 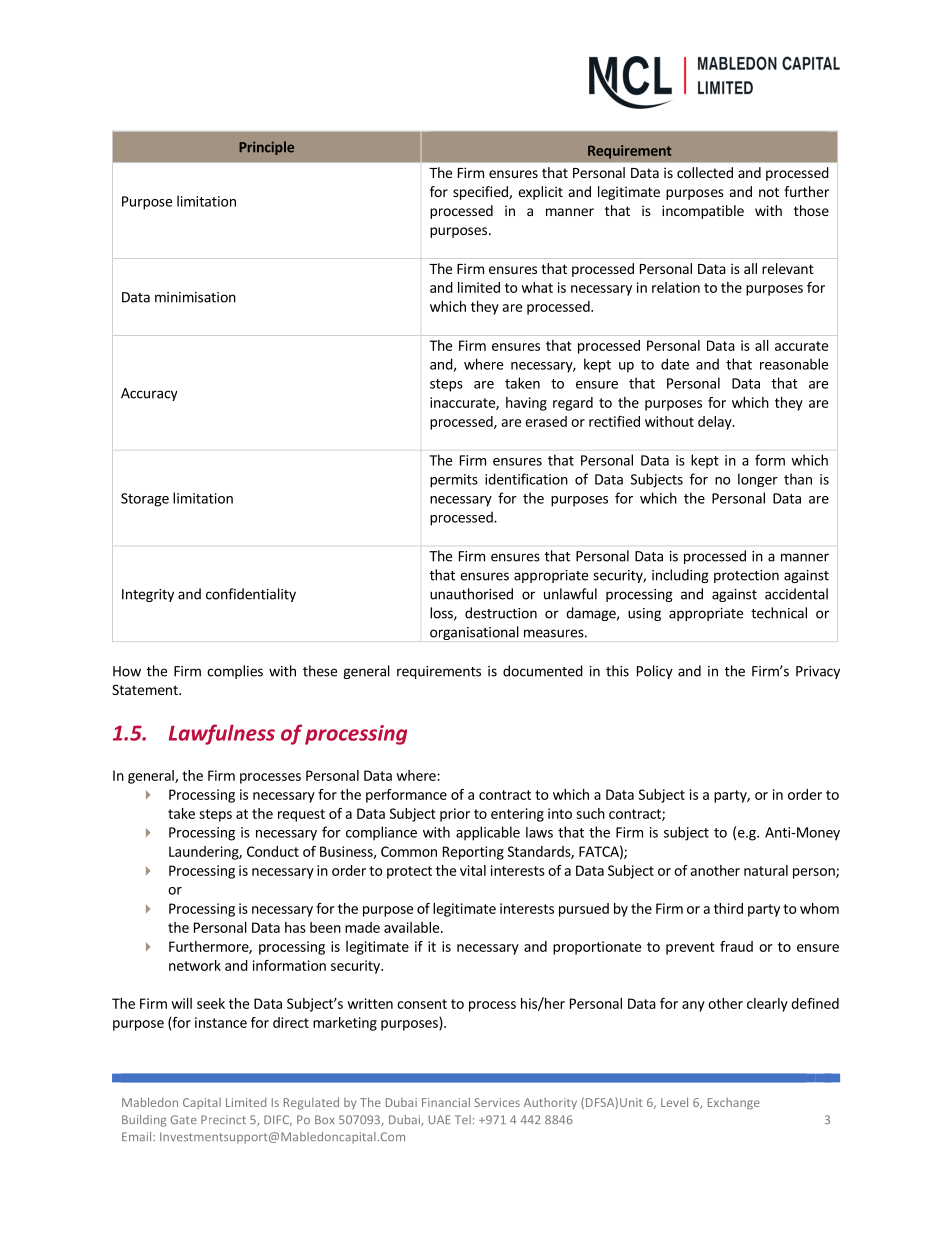 What do you see at coordinates (463, 1119) in the screenshot?
I see `Tel` at bounding box center [463, 1119].
